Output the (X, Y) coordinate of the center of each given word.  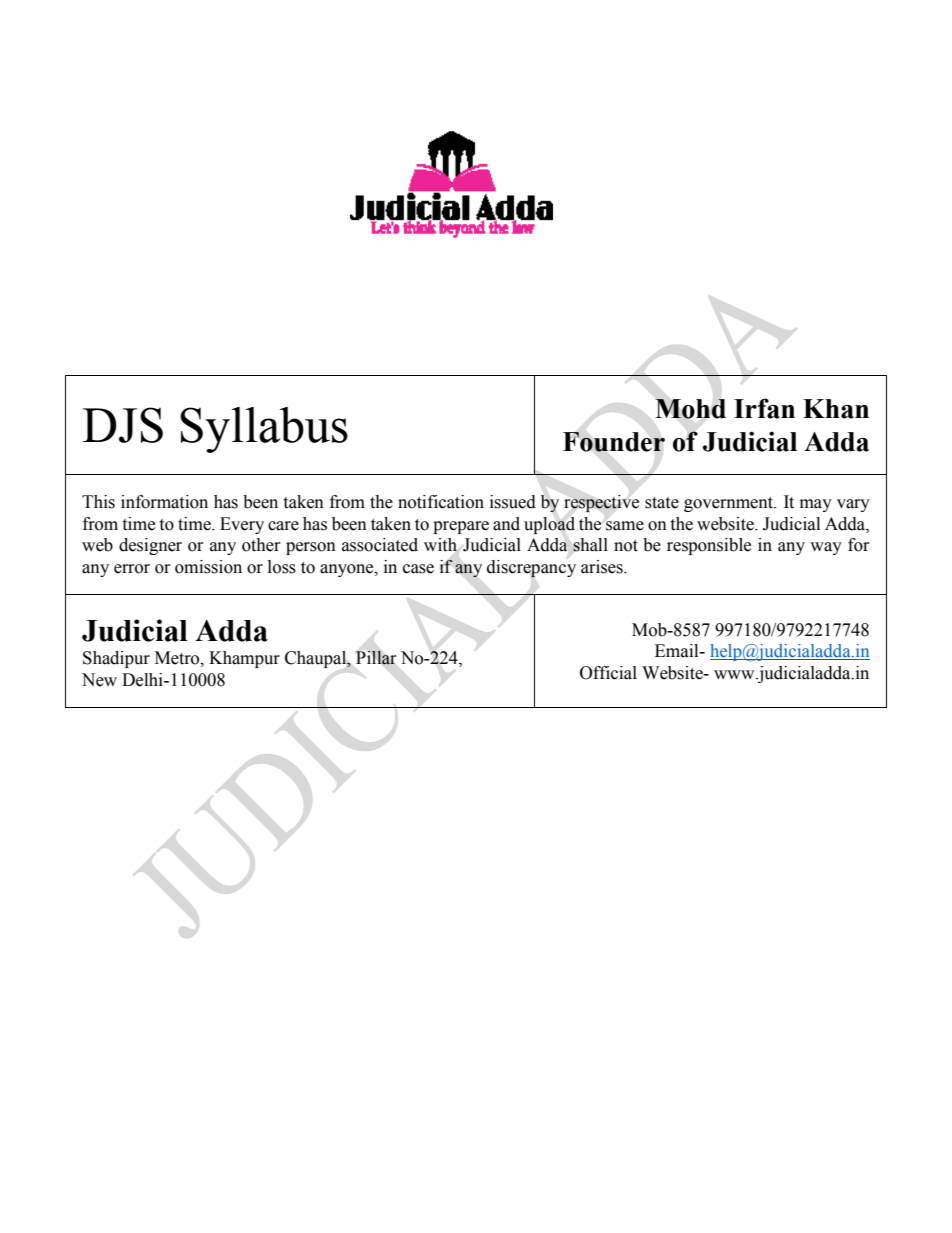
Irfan (764, 408)
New (99, 680)
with (440, 545)
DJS (122, 425)
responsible (709, 546)
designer (150, 546)
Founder (614, 442)
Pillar (376, 657)
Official (608, 673)
